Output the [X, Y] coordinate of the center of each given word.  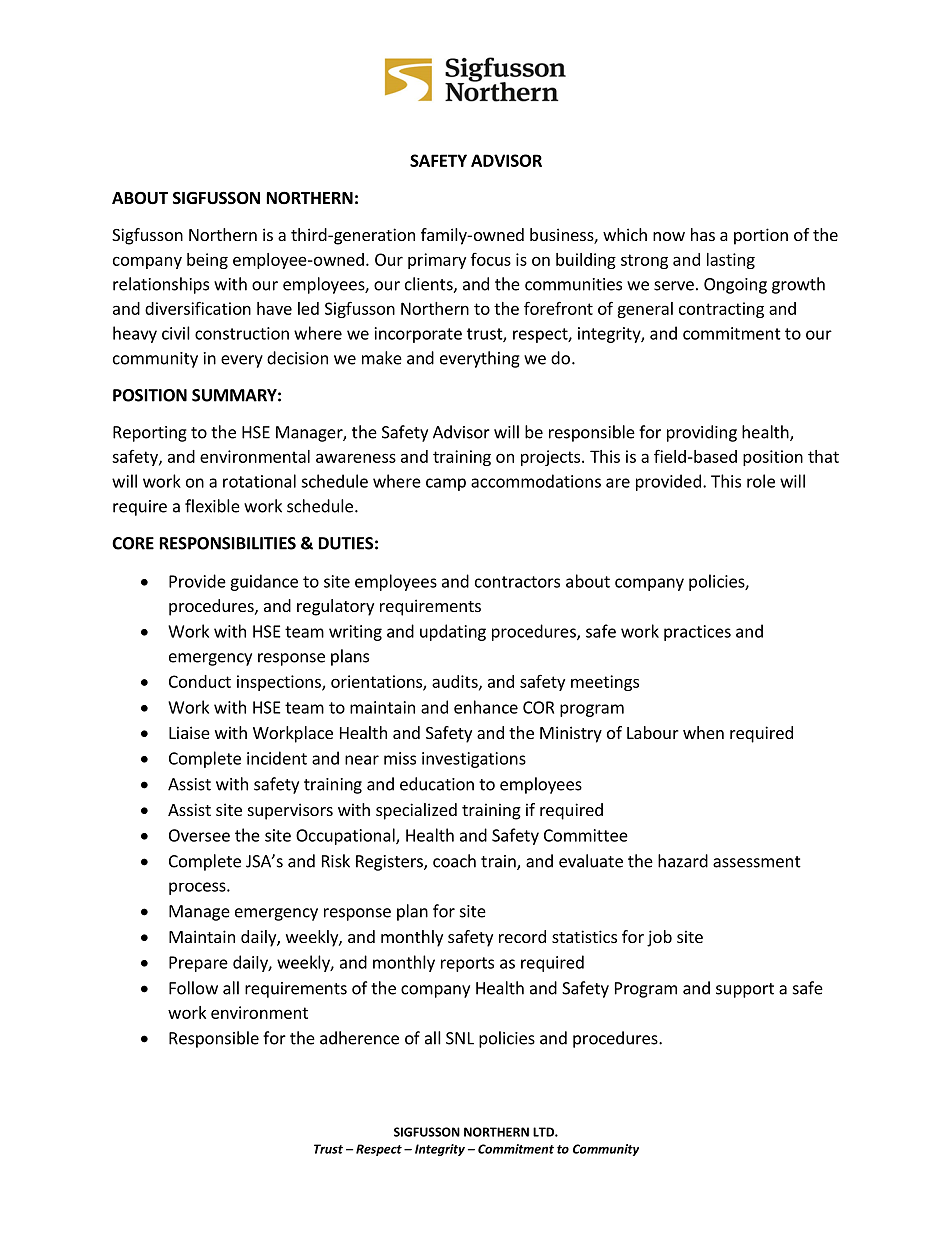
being [207, 261]
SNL [460, 1038]
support [745, 990]
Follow [193, 988]
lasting [731, 261]
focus [491, 259]
